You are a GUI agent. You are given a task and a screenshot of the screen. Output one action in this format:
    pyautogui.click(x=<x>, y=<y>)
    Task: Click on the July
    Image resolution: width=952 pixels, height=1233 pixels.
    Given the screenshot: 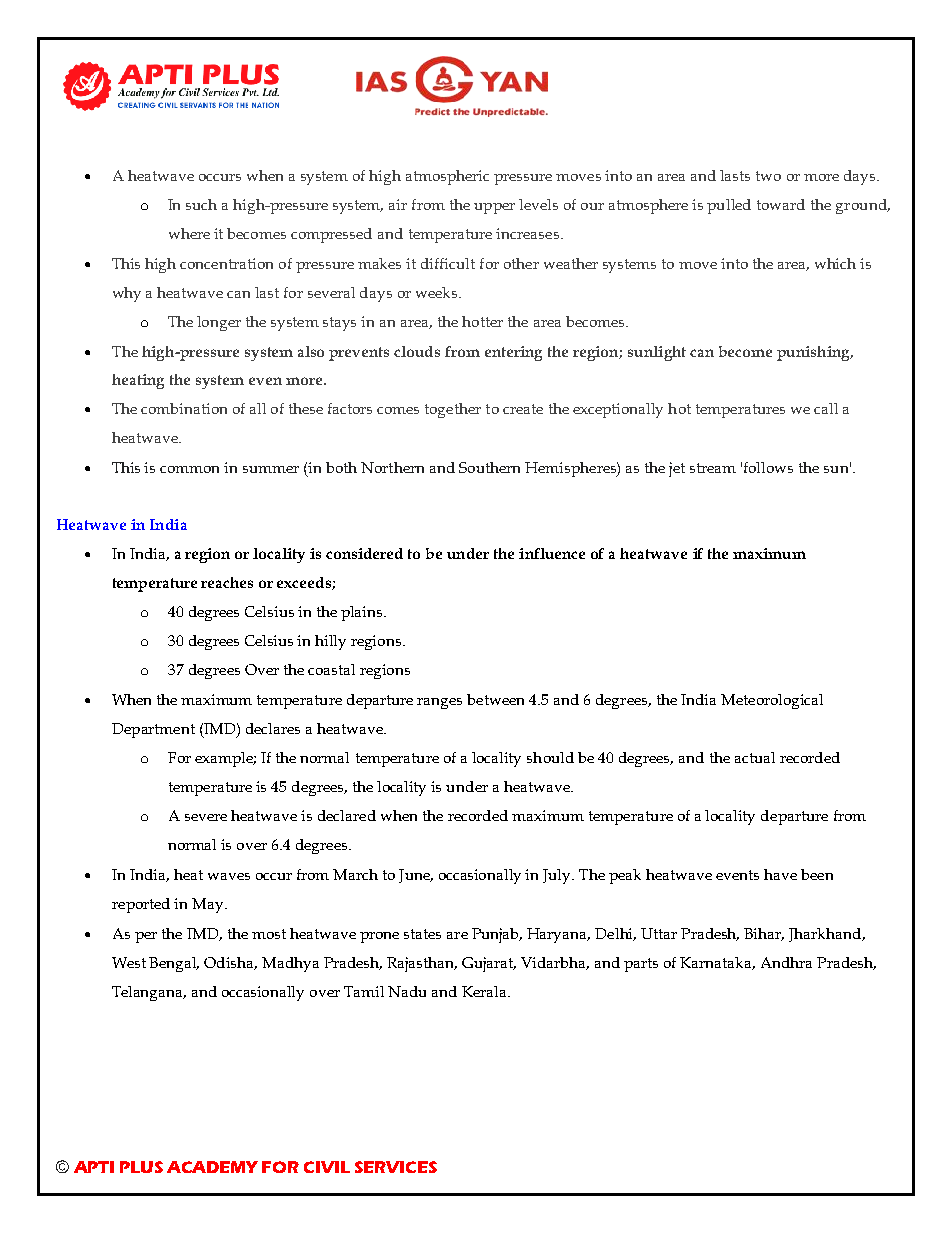 What is the action you would take?
    pyautogui.click(x=558, y=876)
